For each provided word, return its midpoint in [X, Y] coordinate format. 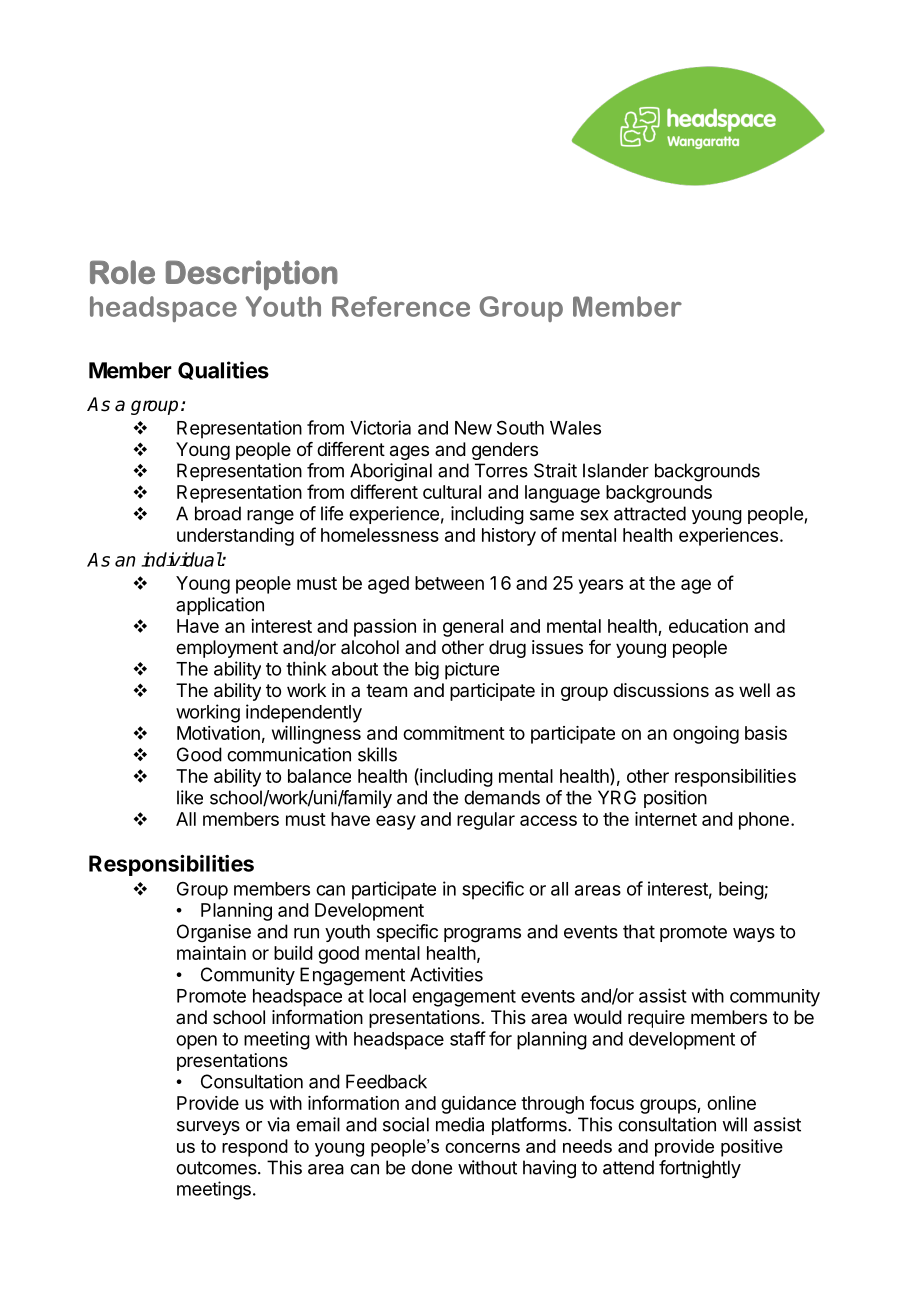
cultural [452, 492]
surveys [208, 1128]
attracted [650, 513]
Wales [575, 428]
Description [252, 275]
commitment [454, 733]
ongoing [706, 735]
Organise [214, 933]
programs [482, 935]
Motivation [218, 733]
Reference [401, 306]
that [639, 931]
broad [218, 513]
